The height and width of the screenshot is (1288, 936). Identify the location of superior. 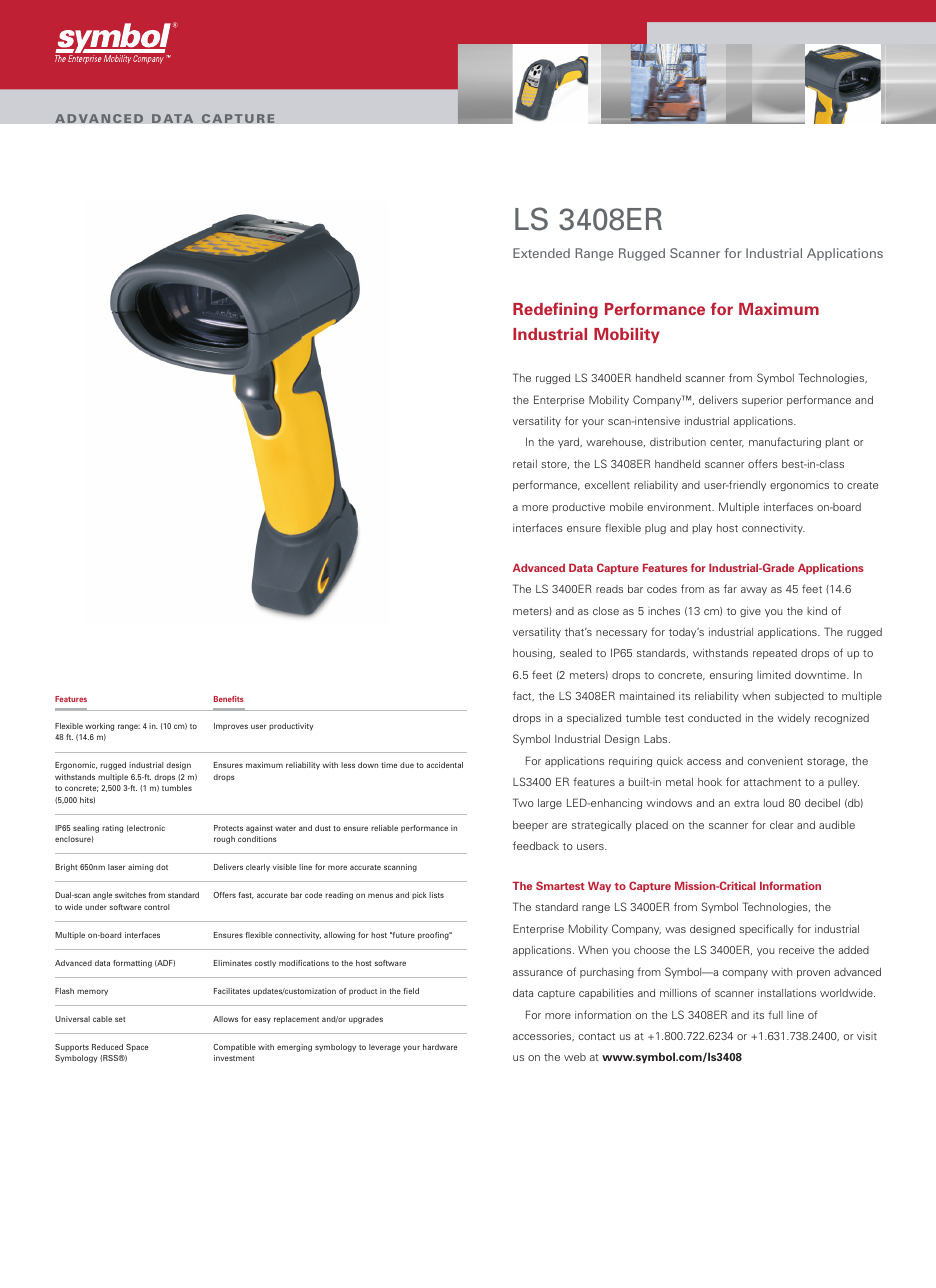
(762, 400).
